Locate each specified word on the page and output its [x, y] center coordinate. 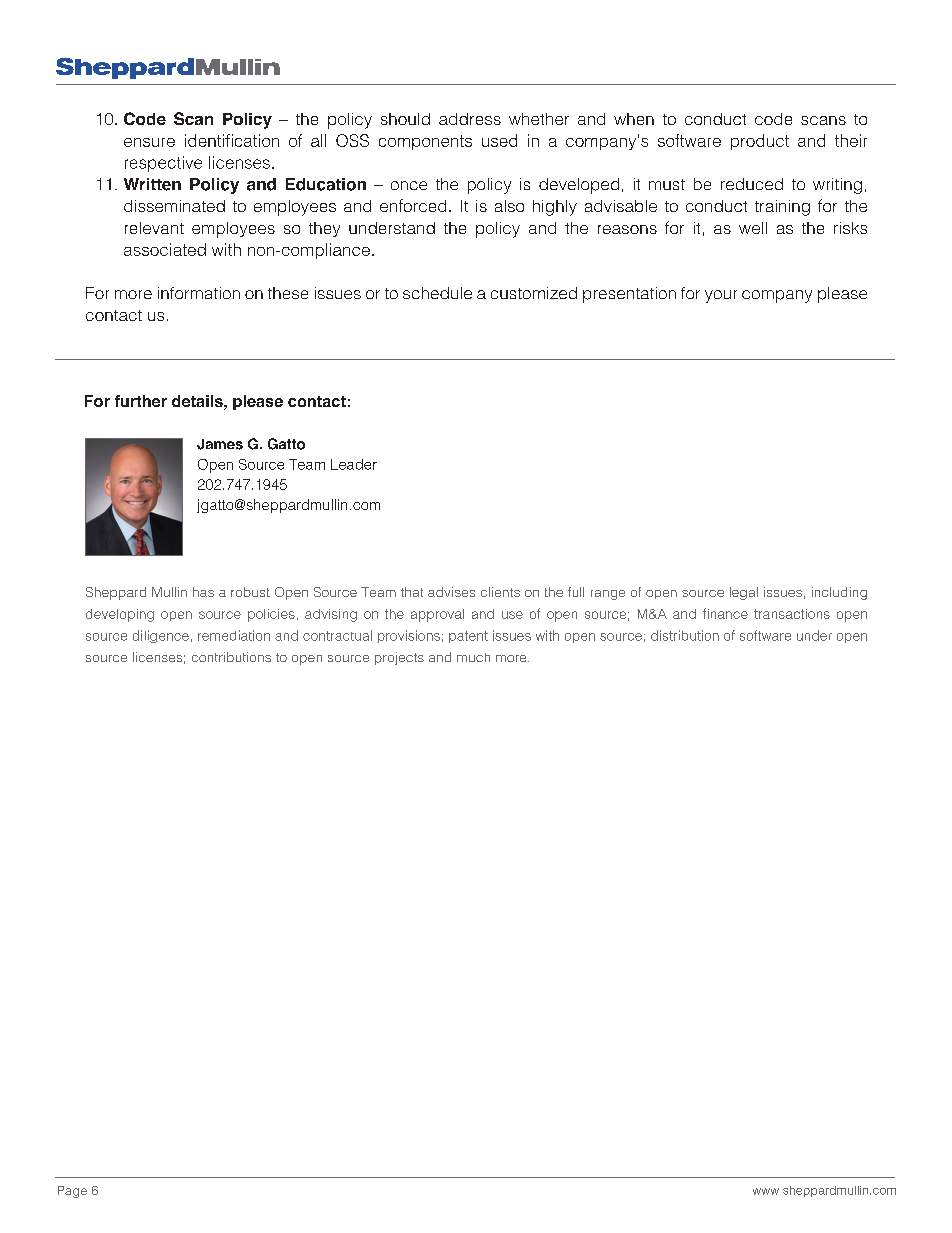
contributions [231, 657]
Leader [354, 464]
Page [72, 1192]
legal [744, 593]
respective [163, 164]
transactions [792, 614]
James [220, 444]
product [760, 142]
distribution [685, 635]
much [473, 657]
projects [399, 658]
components [425, 142]
